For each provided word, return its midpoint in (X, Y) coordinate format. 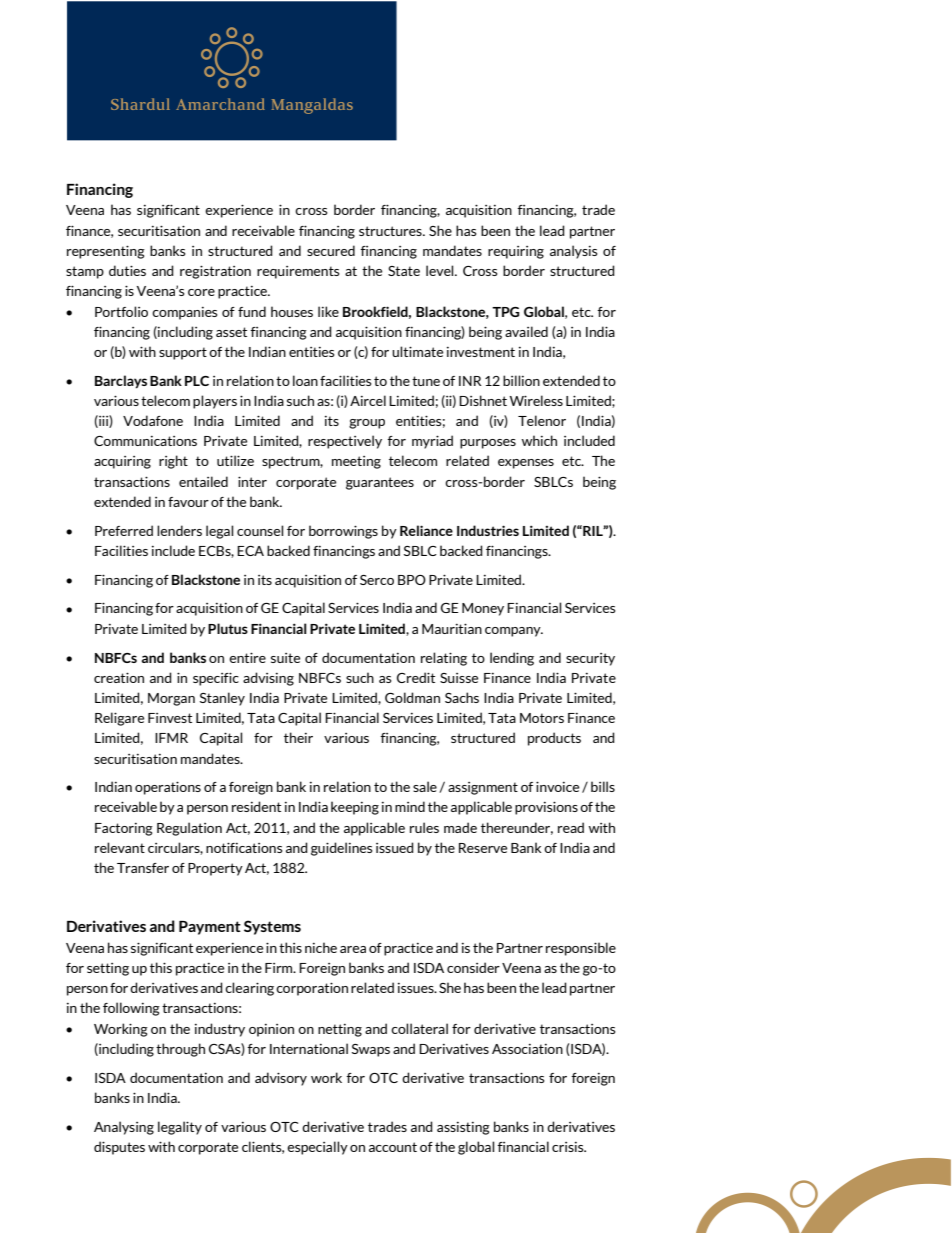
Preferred (124, 530)
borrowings (343, 532)
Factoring (124, 829)
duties (127, 270)
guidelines (342, 849)
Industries (488, 530)
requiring (516, 252)
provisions (546, 808)
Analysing (124, 1128)
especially (317, 1148)
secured (331, 250)
